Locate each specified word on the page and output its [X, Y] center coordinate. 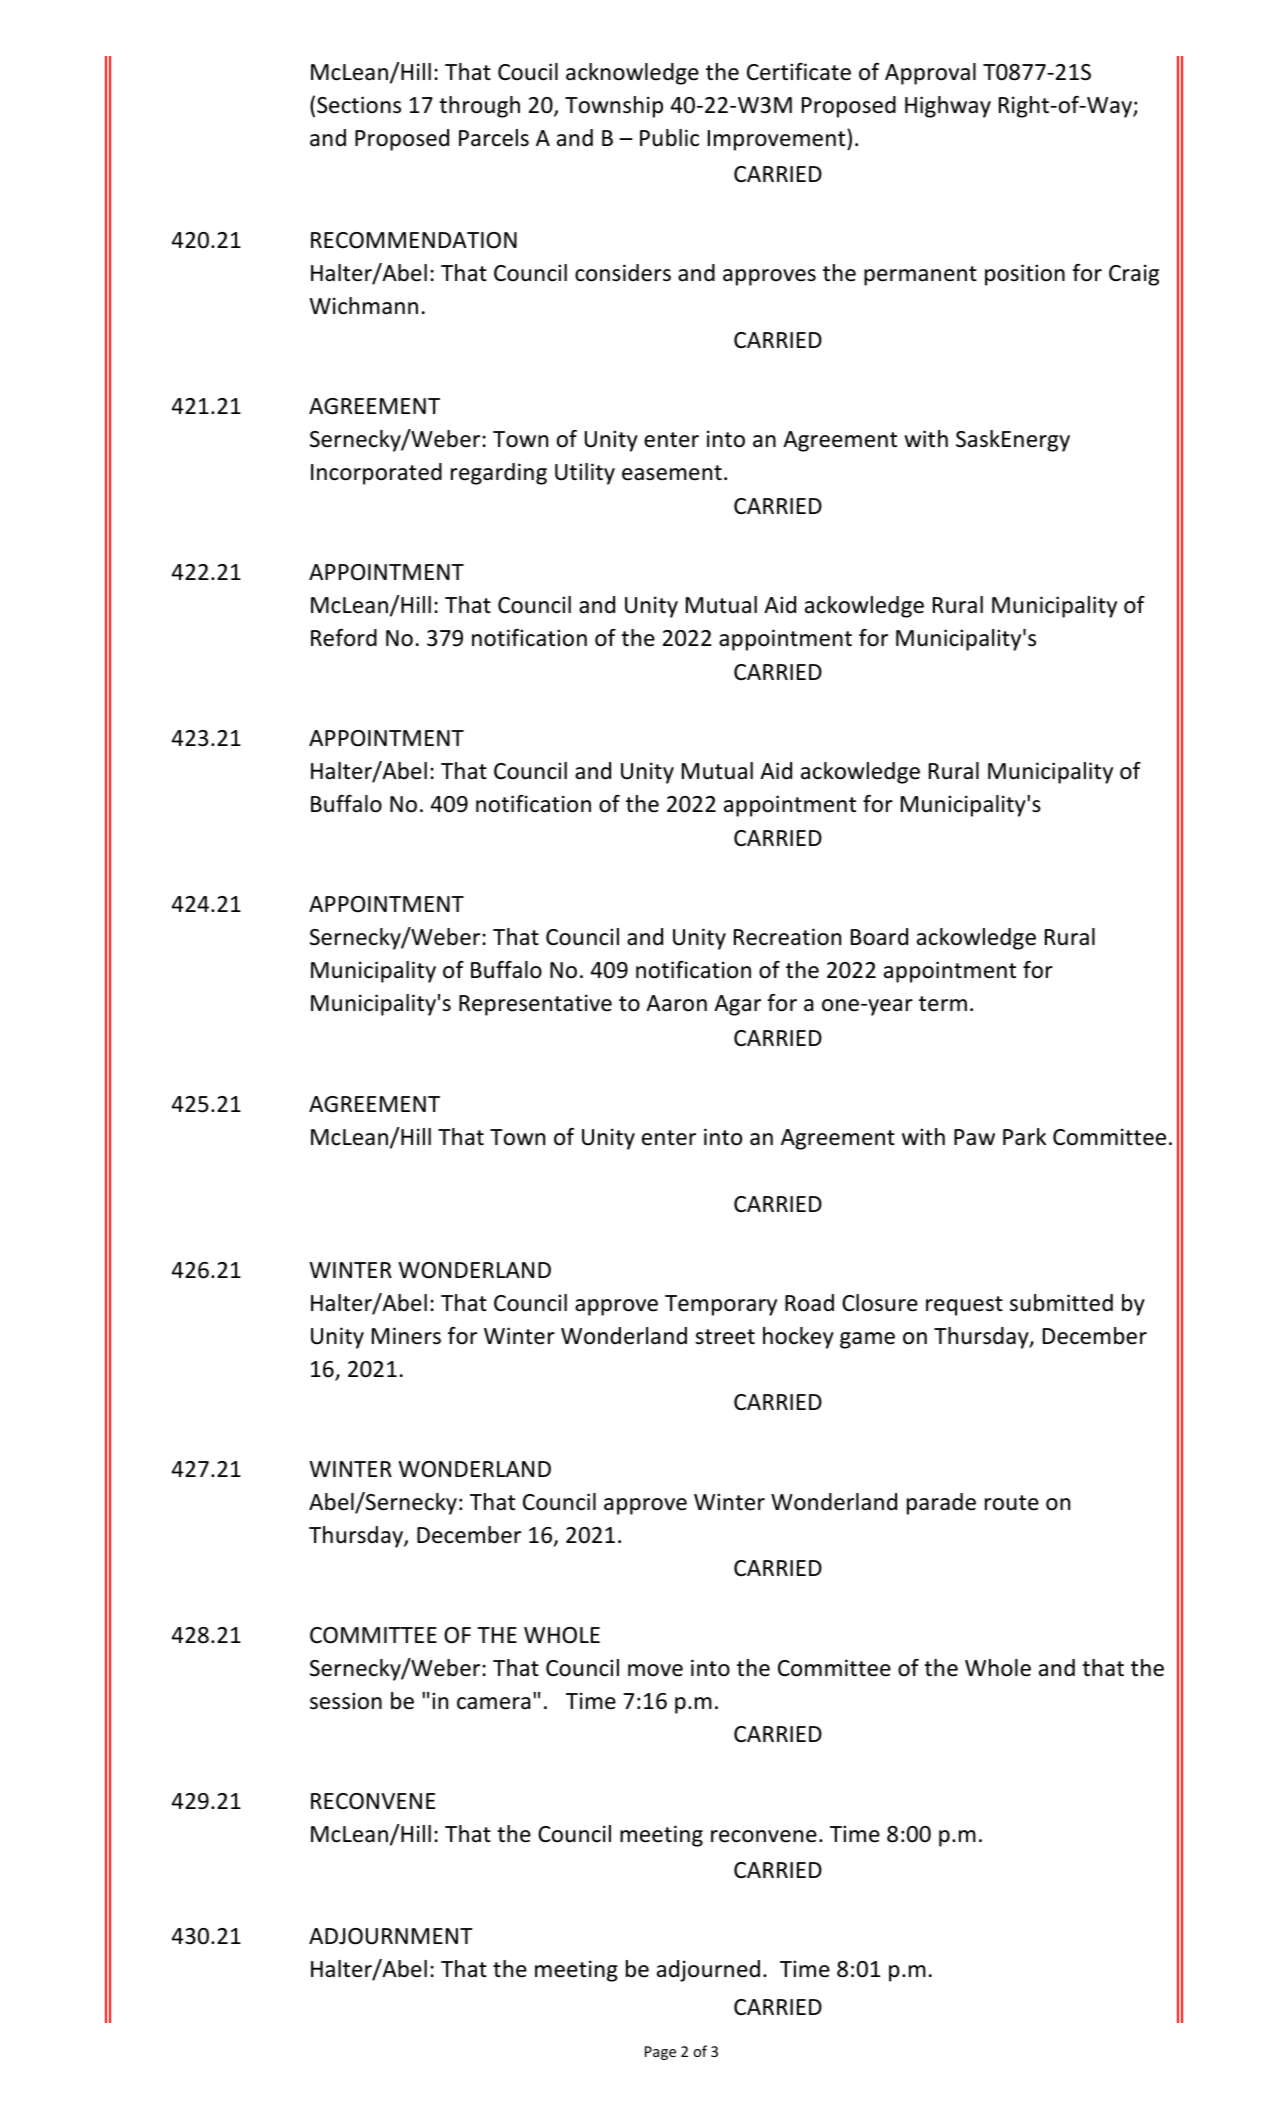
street [725, 1337]
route [1012, 1503]
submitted [1061, 1303]
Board [879, 937]
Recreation [787, 937]
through [479, 107]
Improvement [778, 140]
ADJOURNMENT [391, 1936]
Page [660, 2053]
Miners [406, 1336]
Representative [535, 1005]
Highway [948, 107]
